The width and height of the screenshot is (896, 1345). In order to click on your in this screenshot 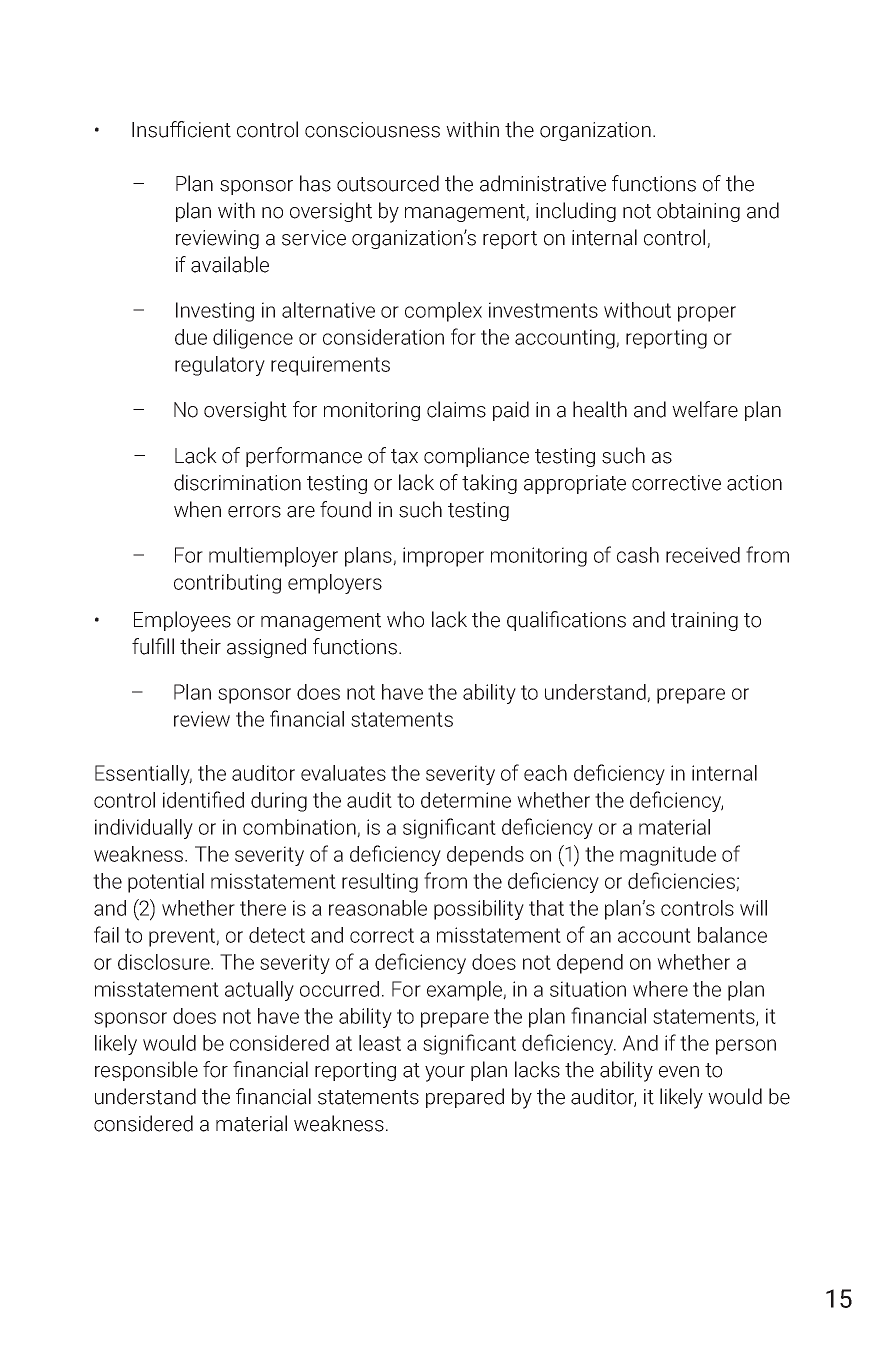, I will do `click(445, 1074)`.
